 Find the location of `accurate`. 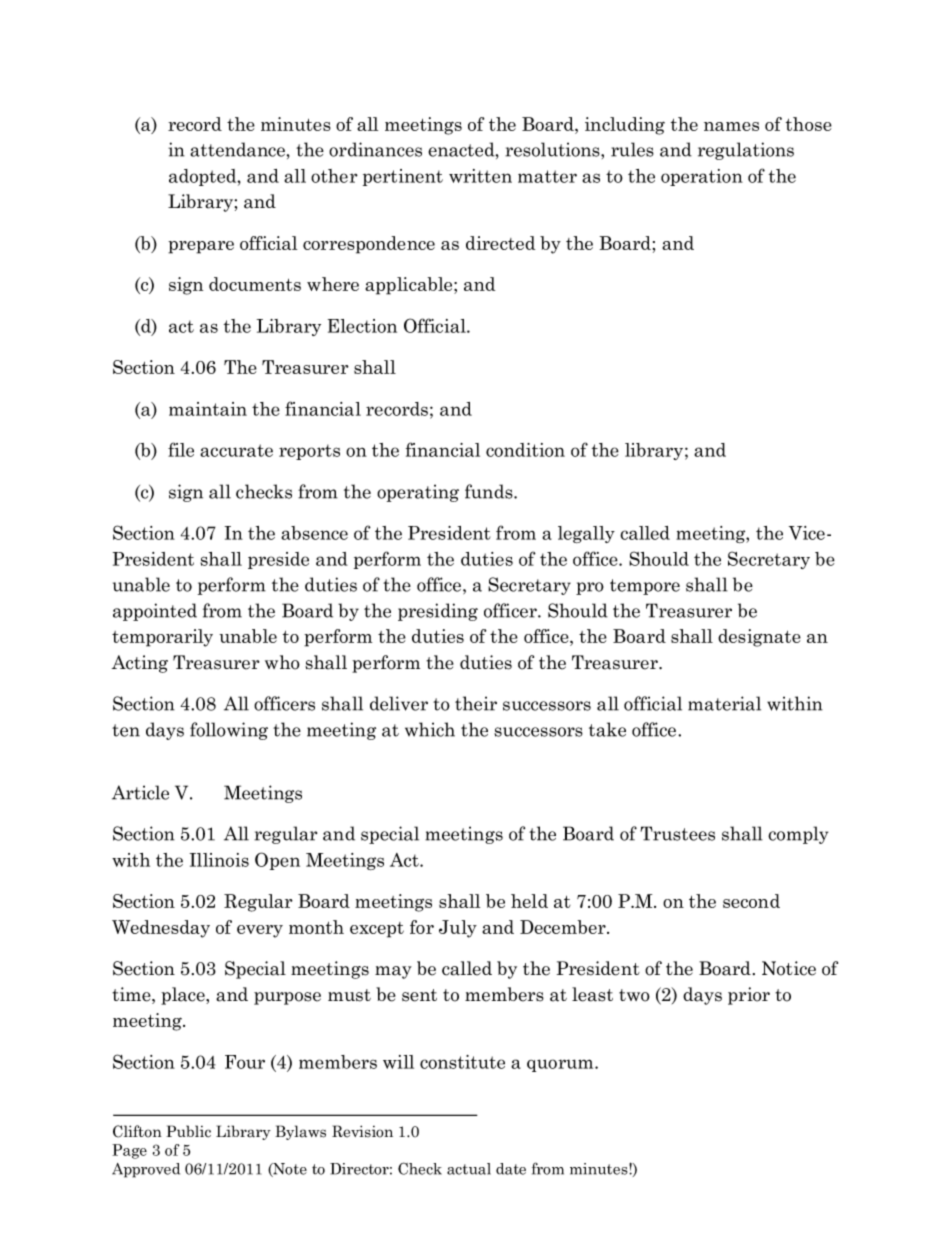

accurate is located at coordinates (236, 450).
